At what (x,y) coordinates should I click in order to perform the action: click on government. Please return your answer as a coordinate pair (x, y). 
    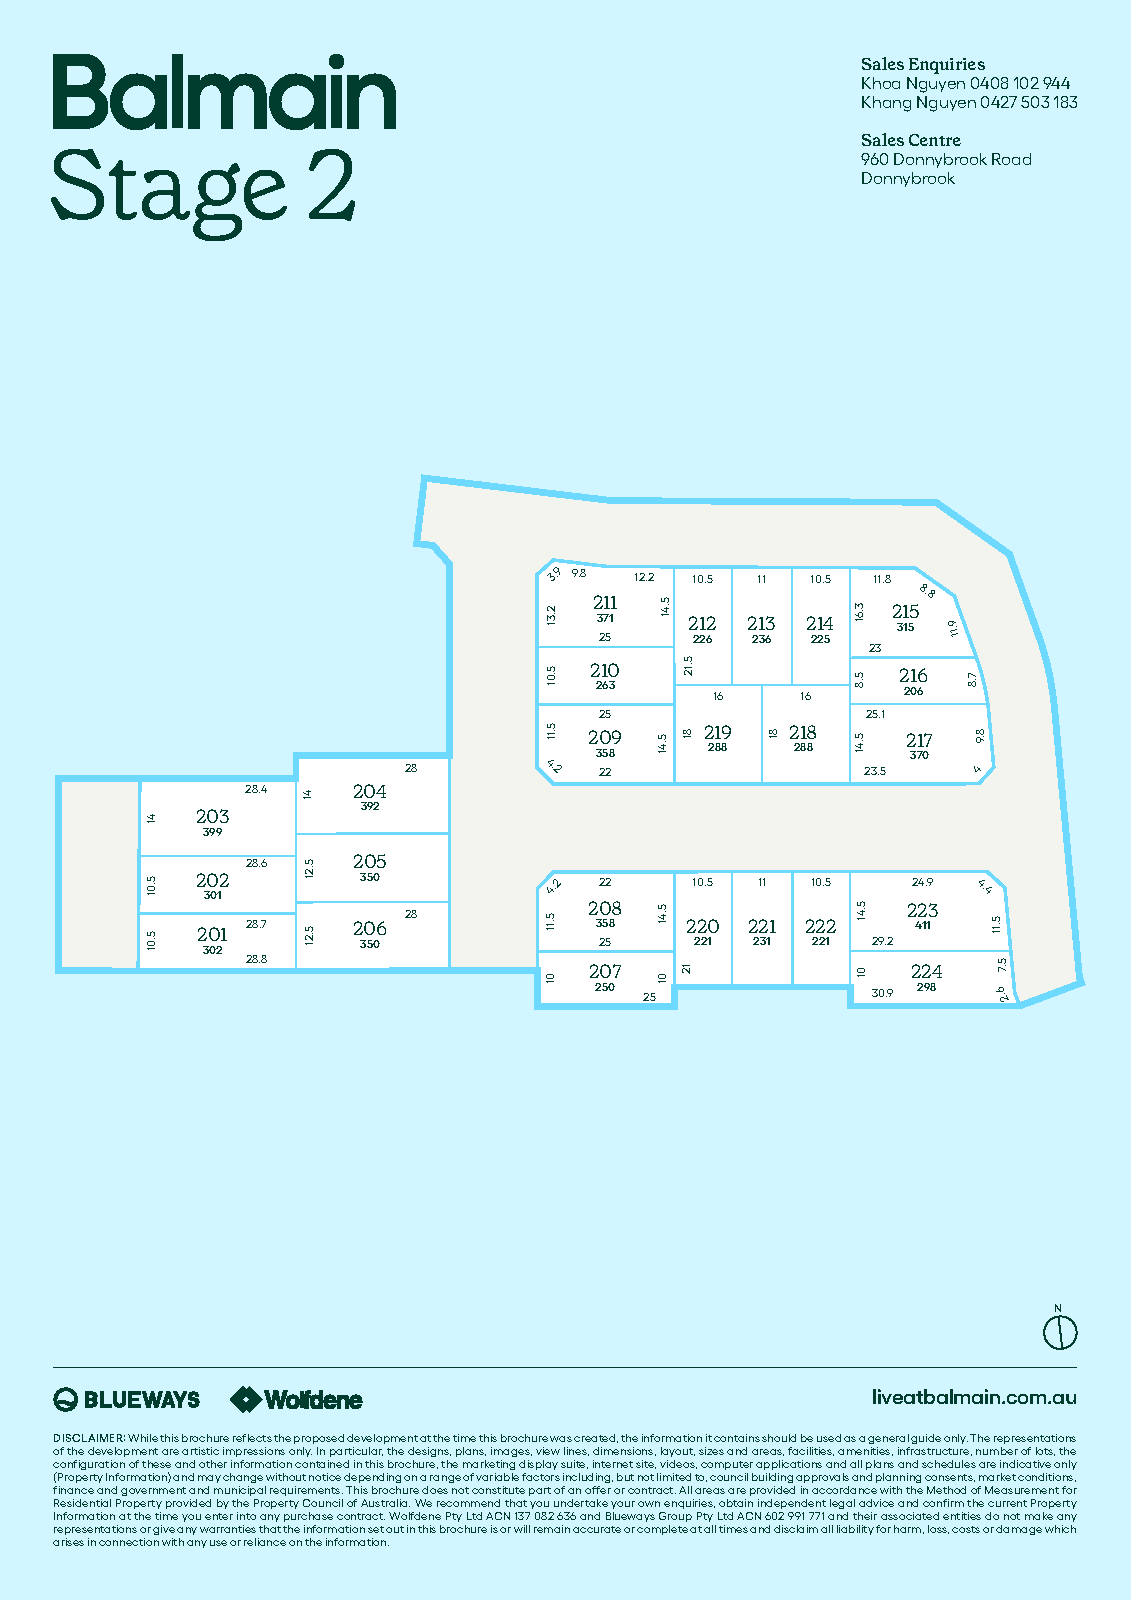
    Looking at the image, I should click on (153, 1491).
